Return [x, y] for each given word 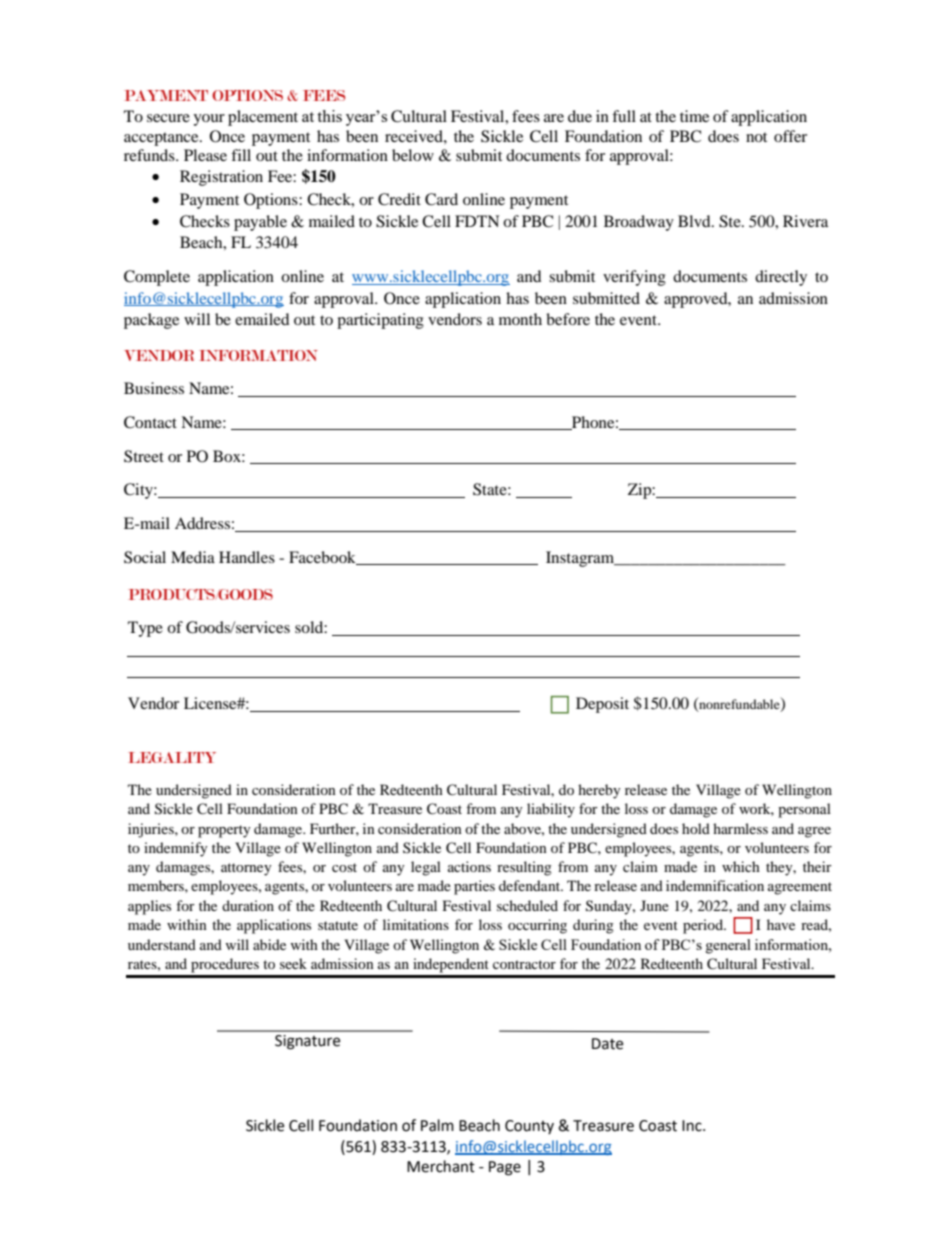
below [413, 155]
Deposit [602, 705]
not [756, 137]
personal [804, 810]
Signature [307, 1042]
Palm [437, 1125]
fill [241, 155]
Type [145, 629]
